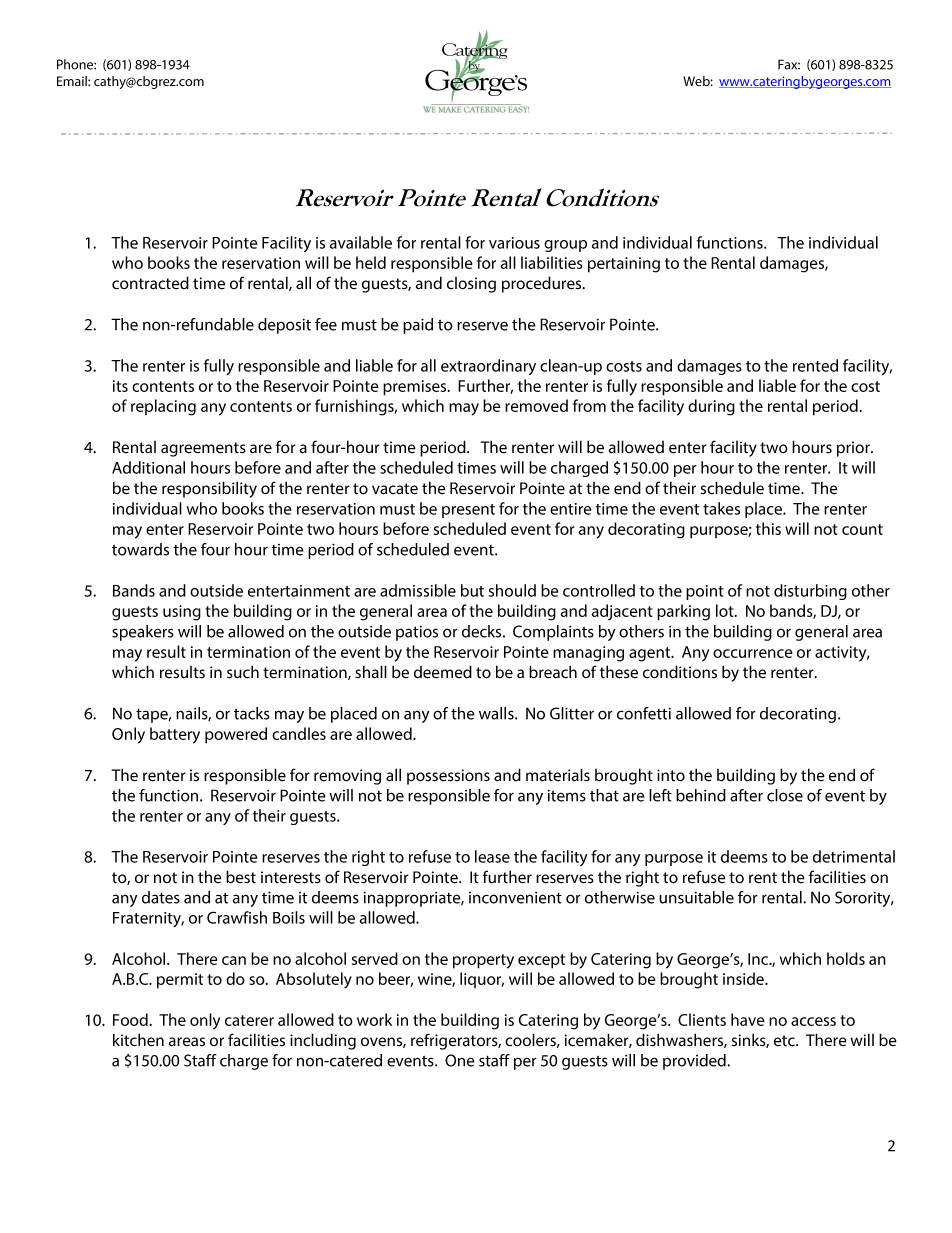 This page has height=1233, width=952. What do you see at coordinates (785, 1041) in the page?
I see `etc` at bounding box center [785, 1041].
